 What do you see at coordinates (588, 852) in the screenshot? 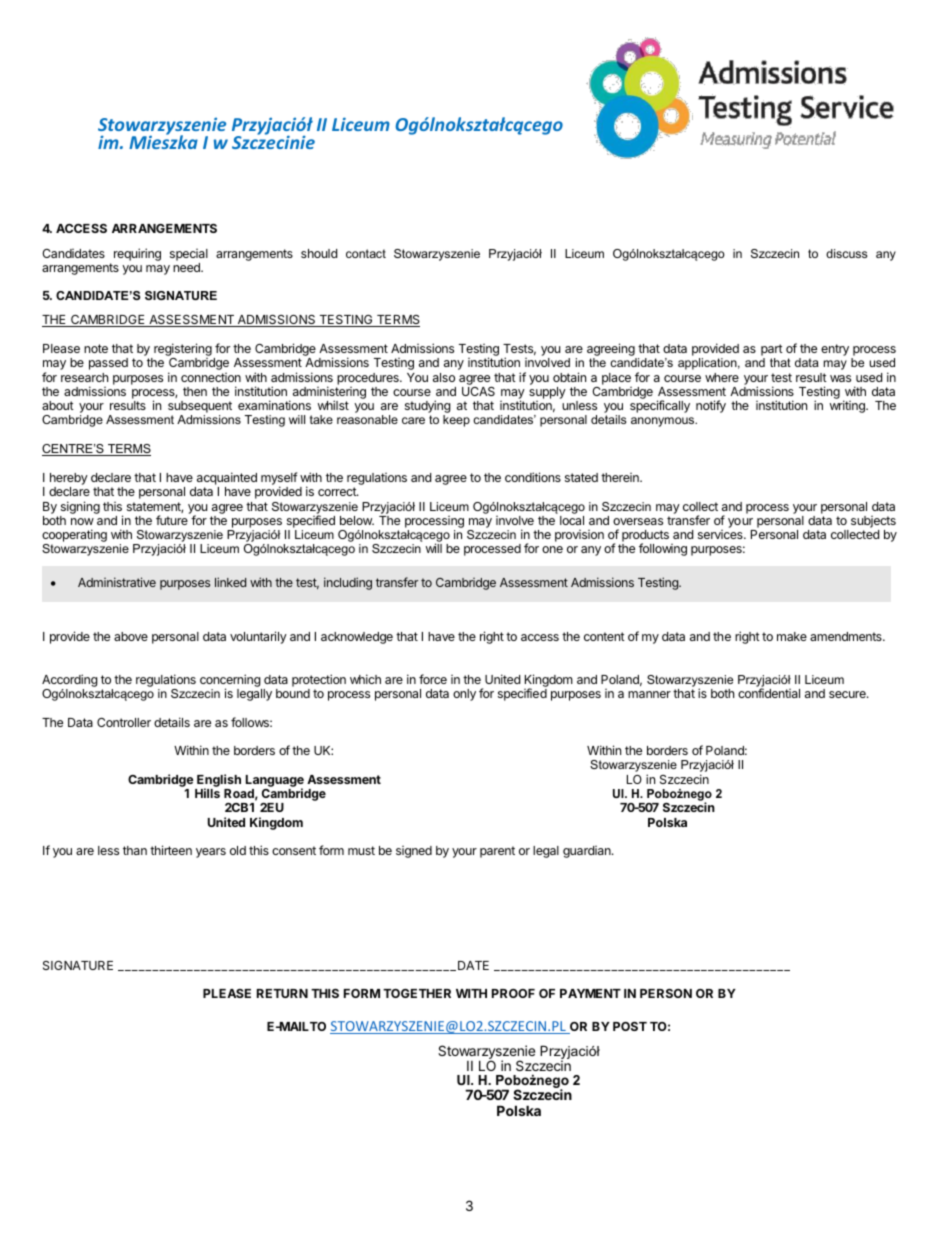
I see `guardian` at bounding box center [588, 852].
